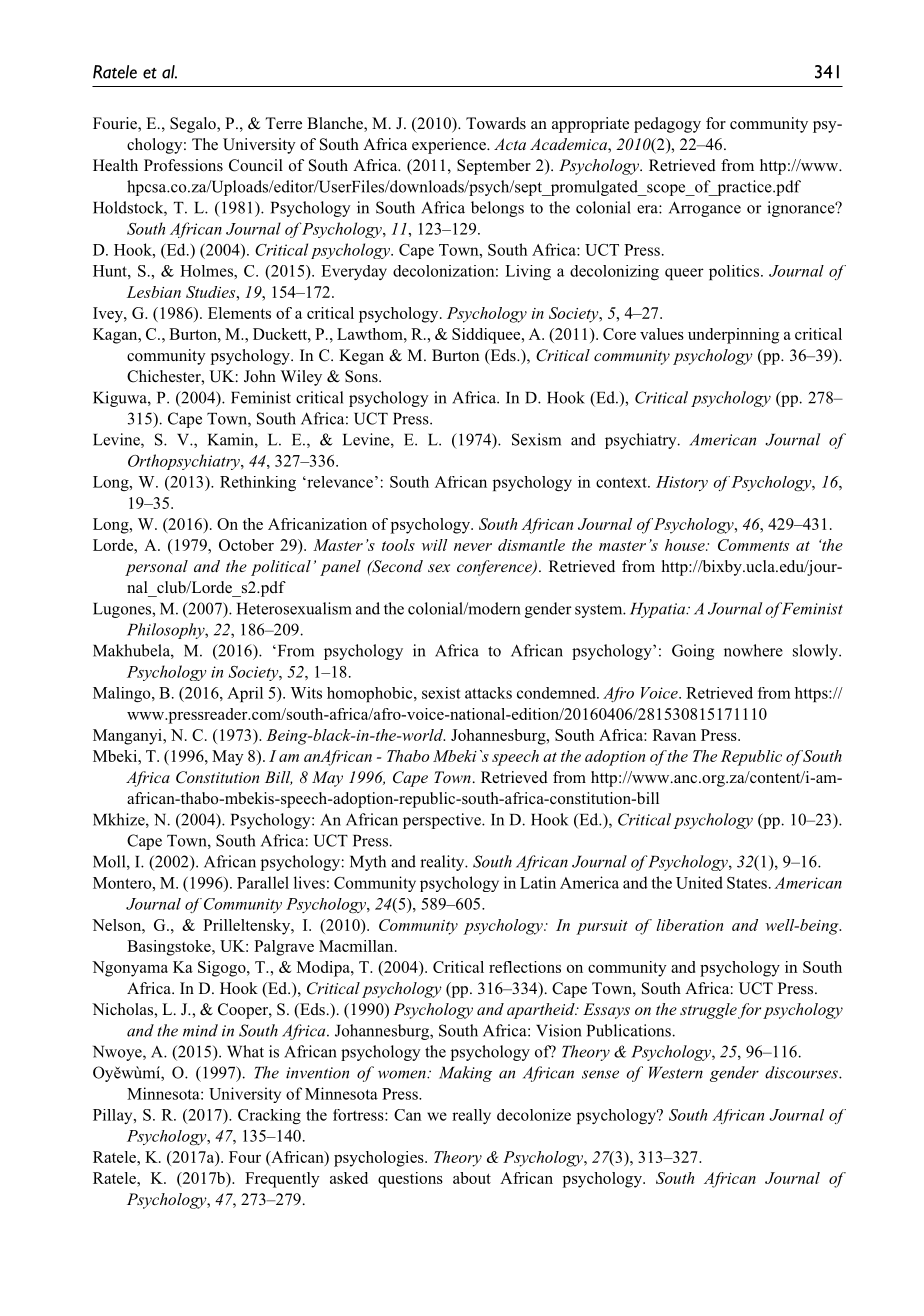  I want to click on April, so click(245, 694).
